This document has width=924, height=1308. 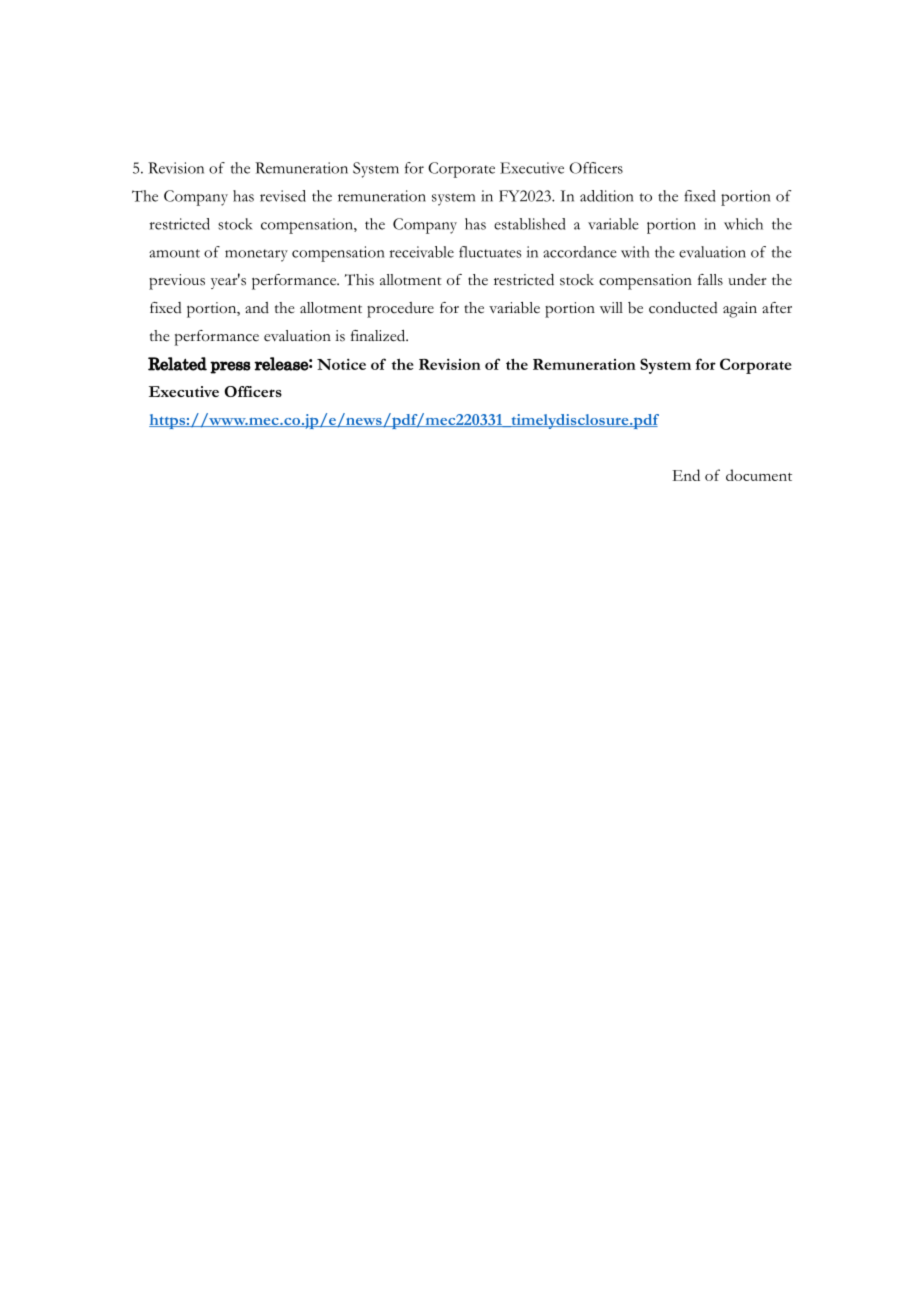 I want to click on finalized, so click(x=379, y=336).
